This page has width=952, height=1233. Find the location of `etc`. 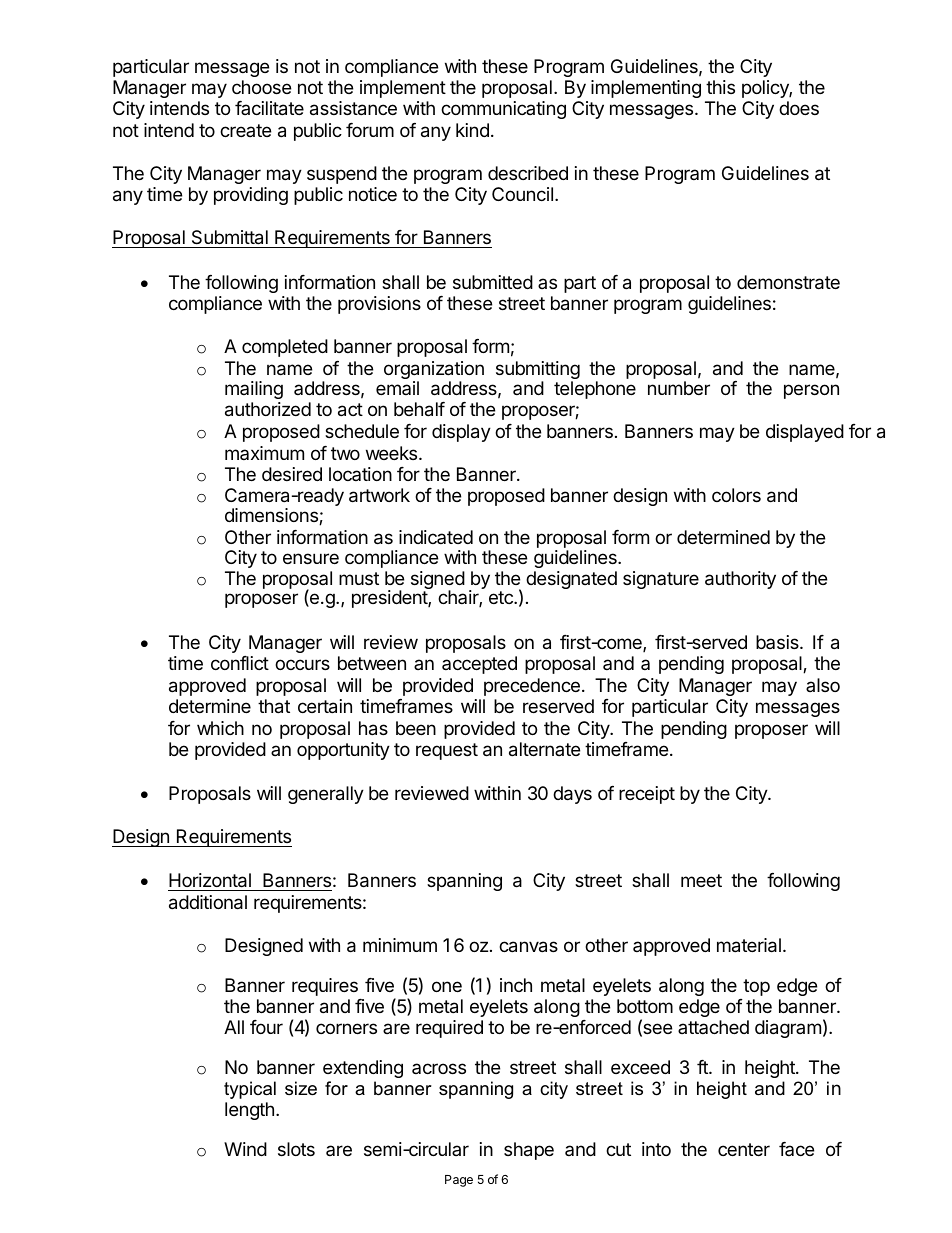

etc is located at coordinates (502, 597).
